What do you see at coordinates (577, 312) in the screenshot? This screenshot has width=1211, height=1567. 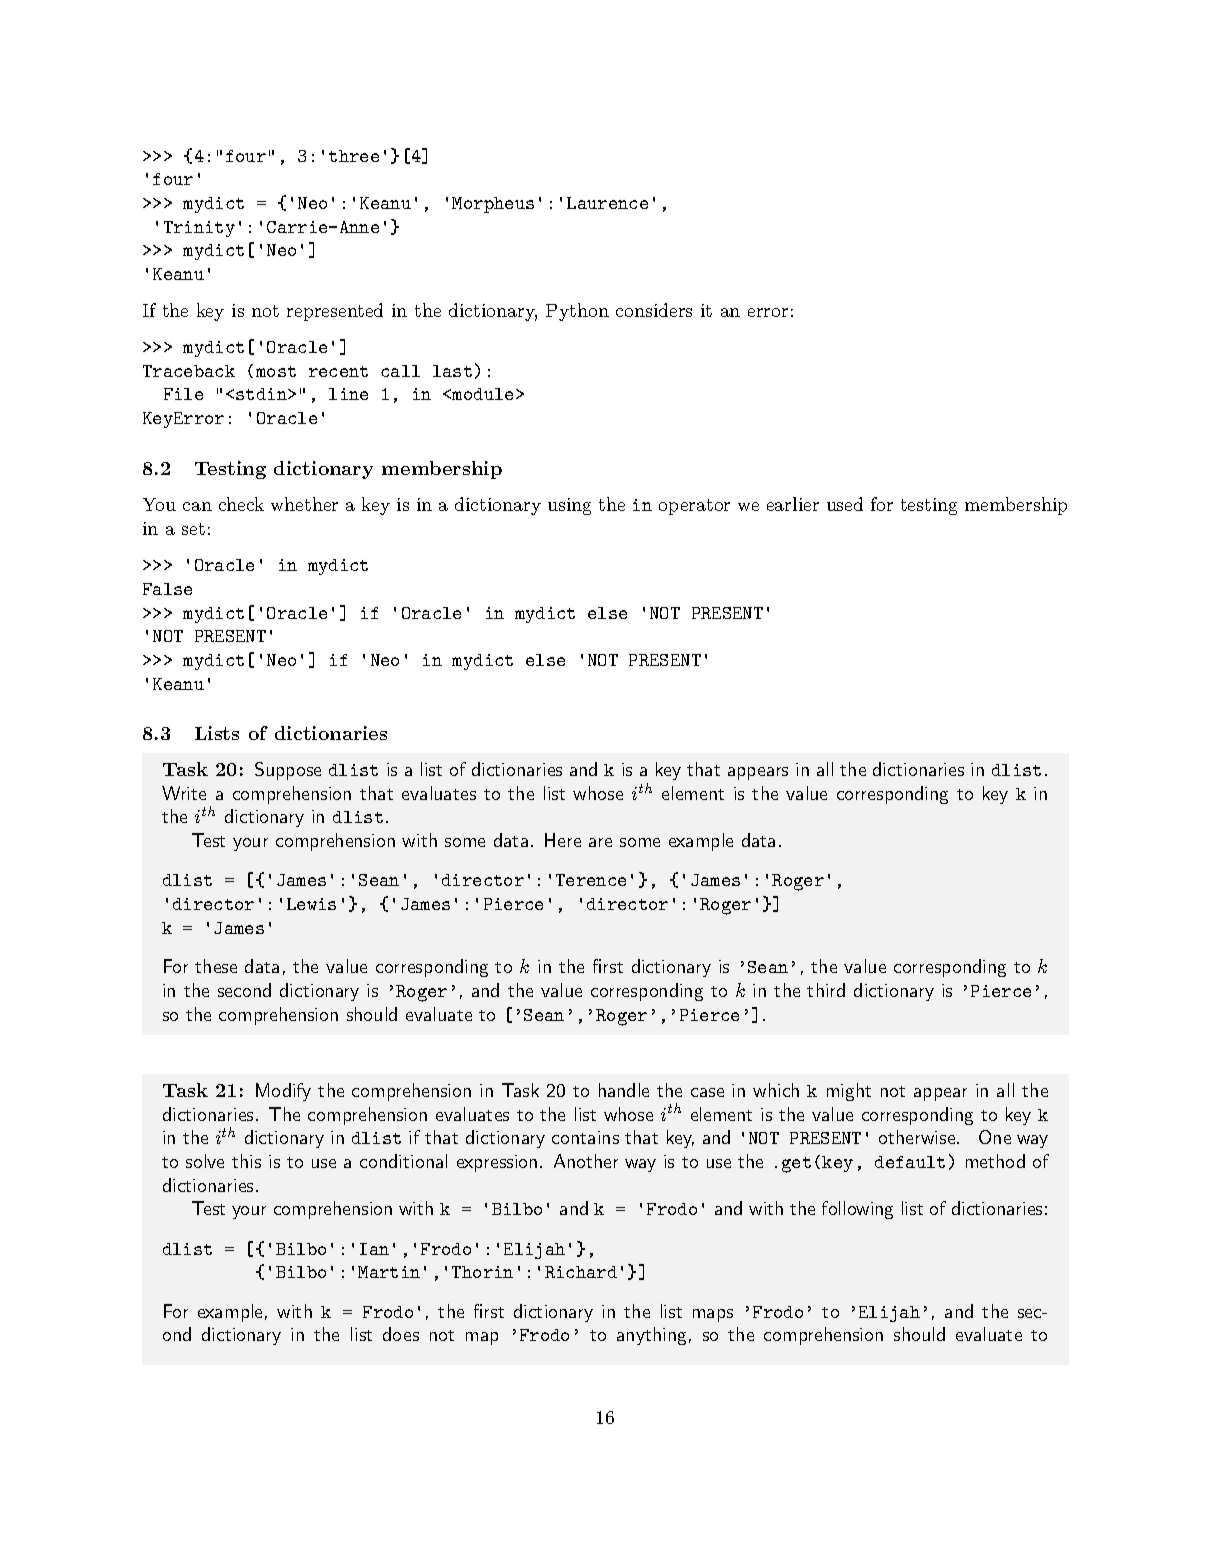 I see `Python` at bounding box center [577, 312].
